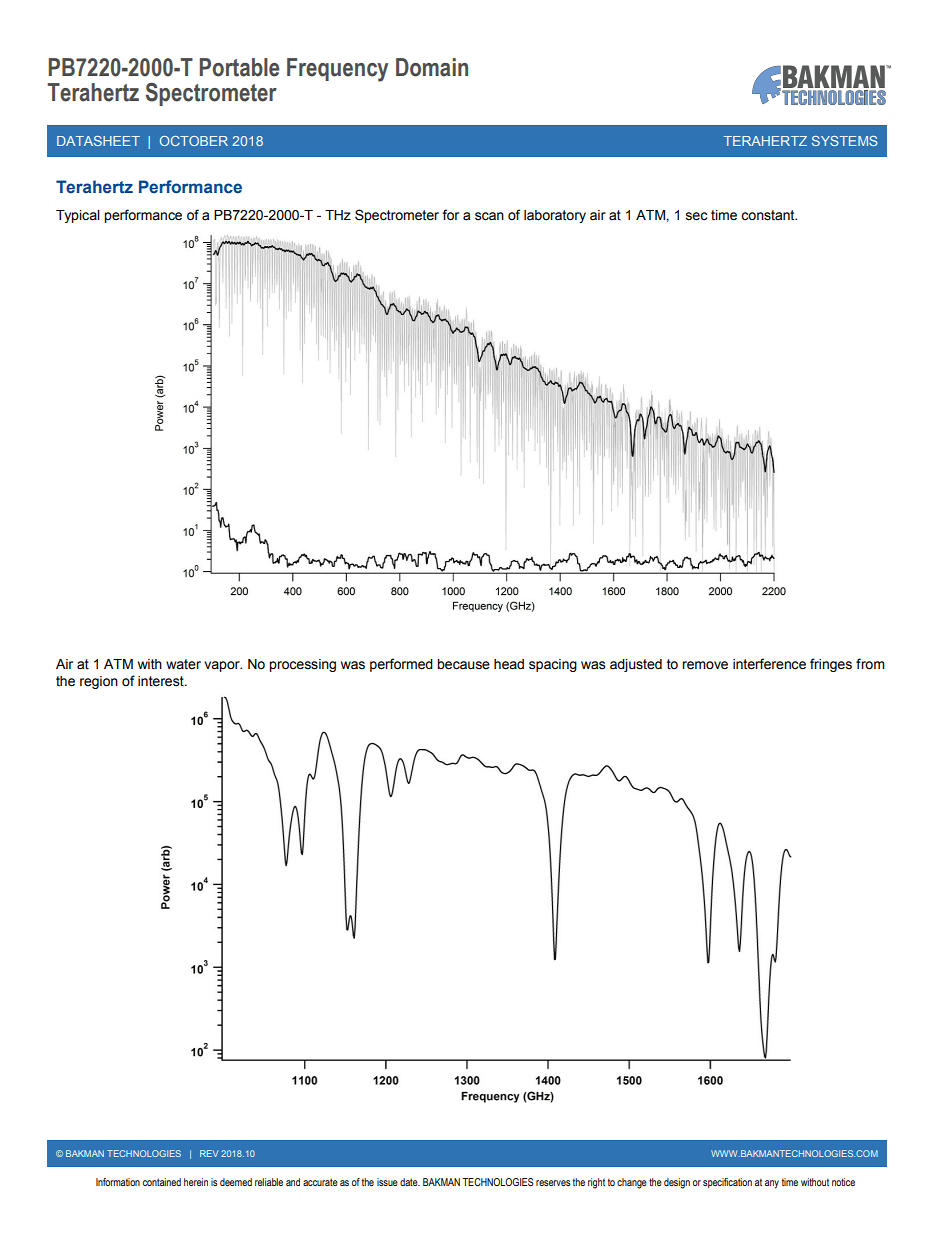 Image resolution: width=952 pixels, height=1233 pixels. What do you see at coordinates (769, 664) in the screenshot?
I see `interference` at bounding box center [769, 664].
